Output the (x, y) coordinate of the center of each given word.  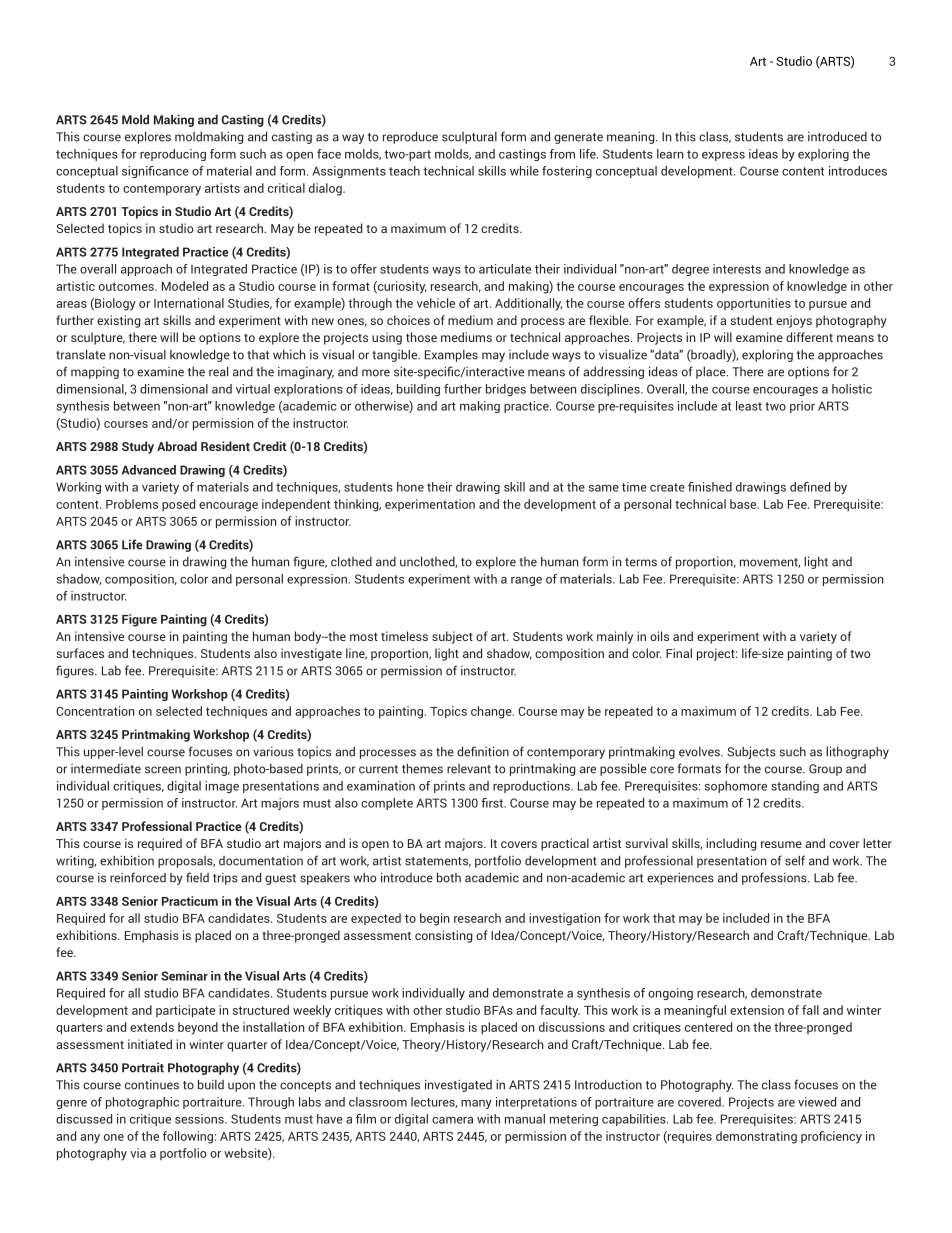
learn (670, 154)
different (809, 337)
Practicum (190, 901)
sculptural (469, 138)
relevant (469, 769)
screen (163, 770)
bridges (506, 390)
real (218, 371)
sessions (200, 1119)
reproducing (173, 155)
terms (641, 562)
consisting (443, 936)
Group (825, 770)
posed (178, 505)
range (526, 581)
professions (775, 878)
